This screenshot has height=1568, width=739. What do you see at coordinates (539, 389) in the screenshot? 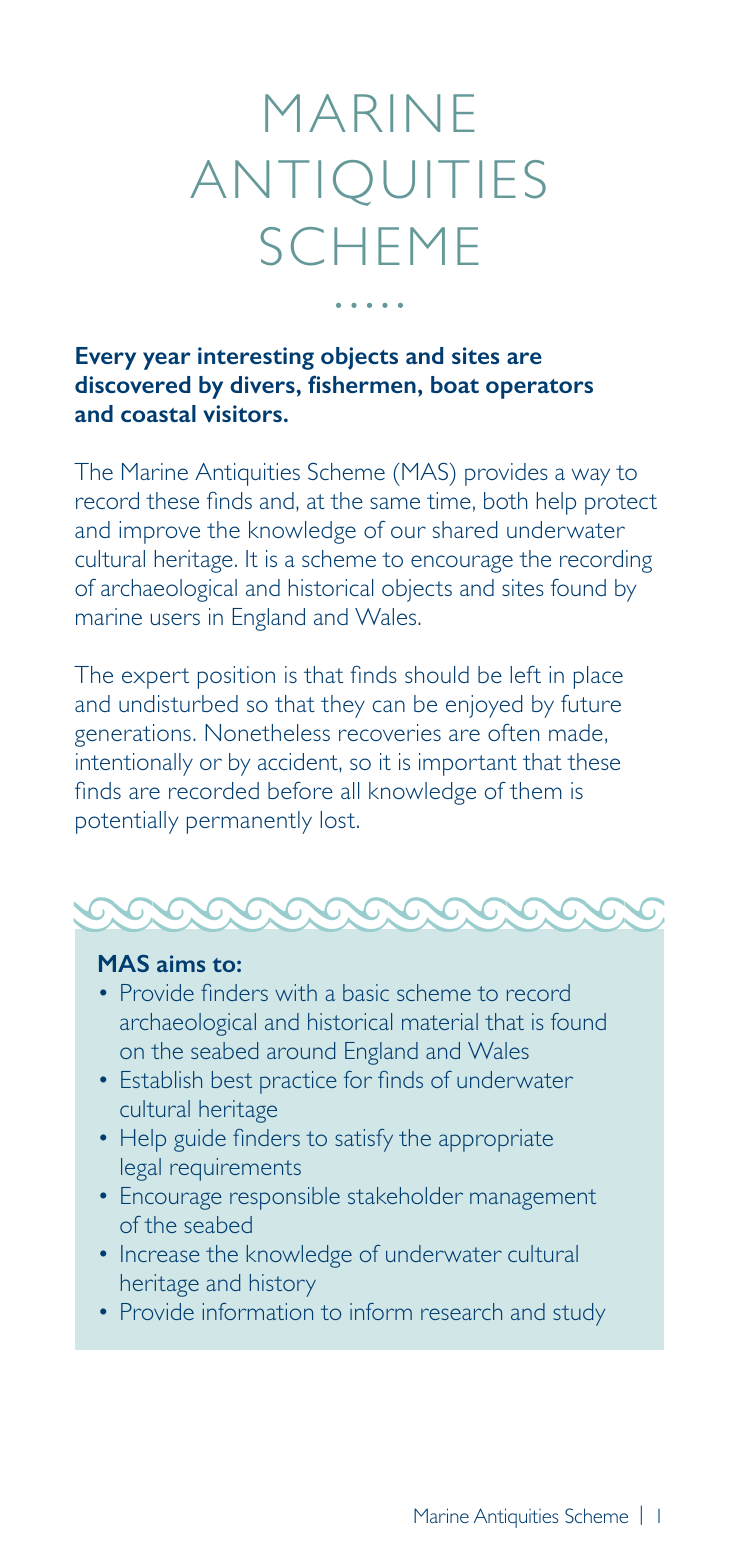
I see `operators` at bounding box center [539, 389].
